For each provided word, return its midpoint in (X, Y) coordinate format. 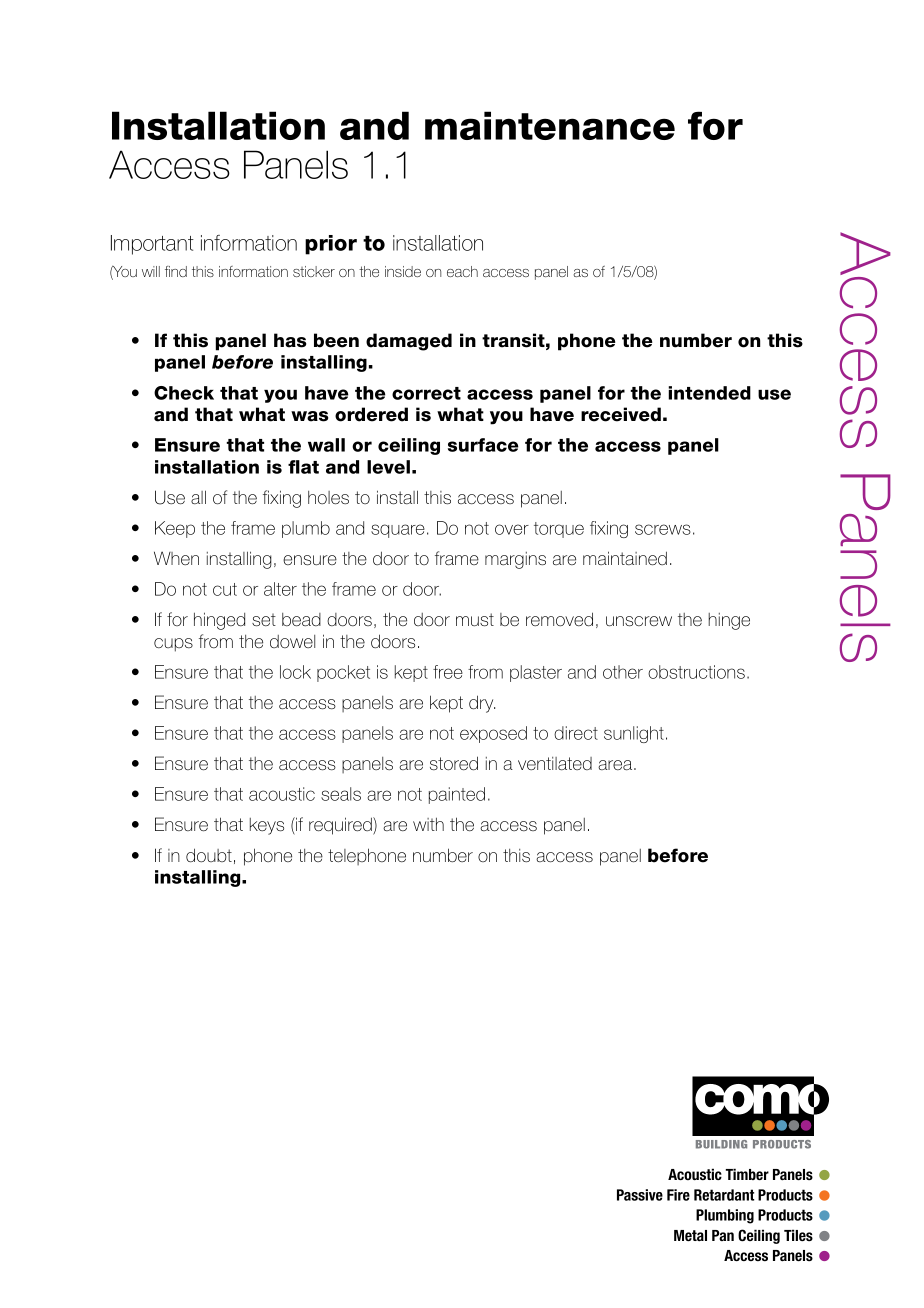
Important (152, 245)
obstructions (696, 672)
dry (482, 704)
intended (709, 393)
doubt (209, 855)
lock (295, 672)
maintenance (550, 125)
